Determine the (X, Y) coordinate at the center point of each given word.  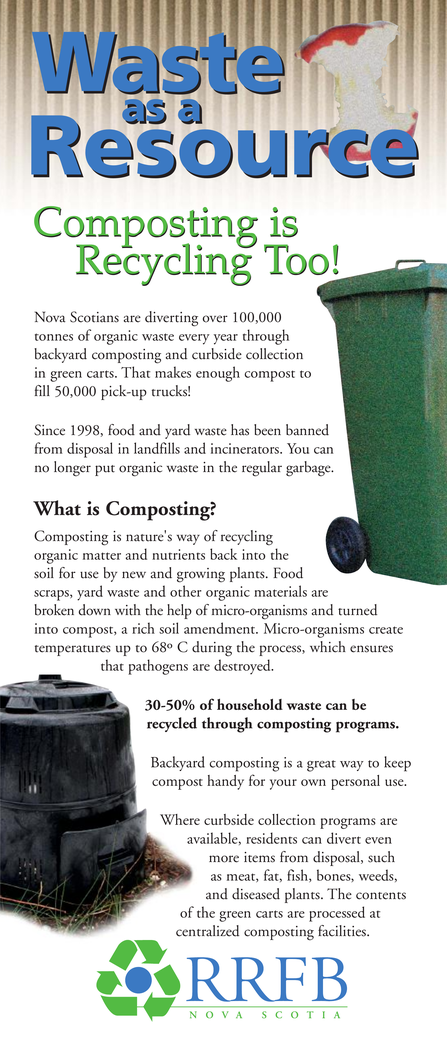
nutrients (178, 554)
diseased (256, 894)
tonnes (54, 337)
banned (307, 430)
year (226, 339)
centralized (207, 931)
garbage (309, 469)
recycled (172, 724)
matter (102, 556)
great (321, 766)
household (250, 704)
